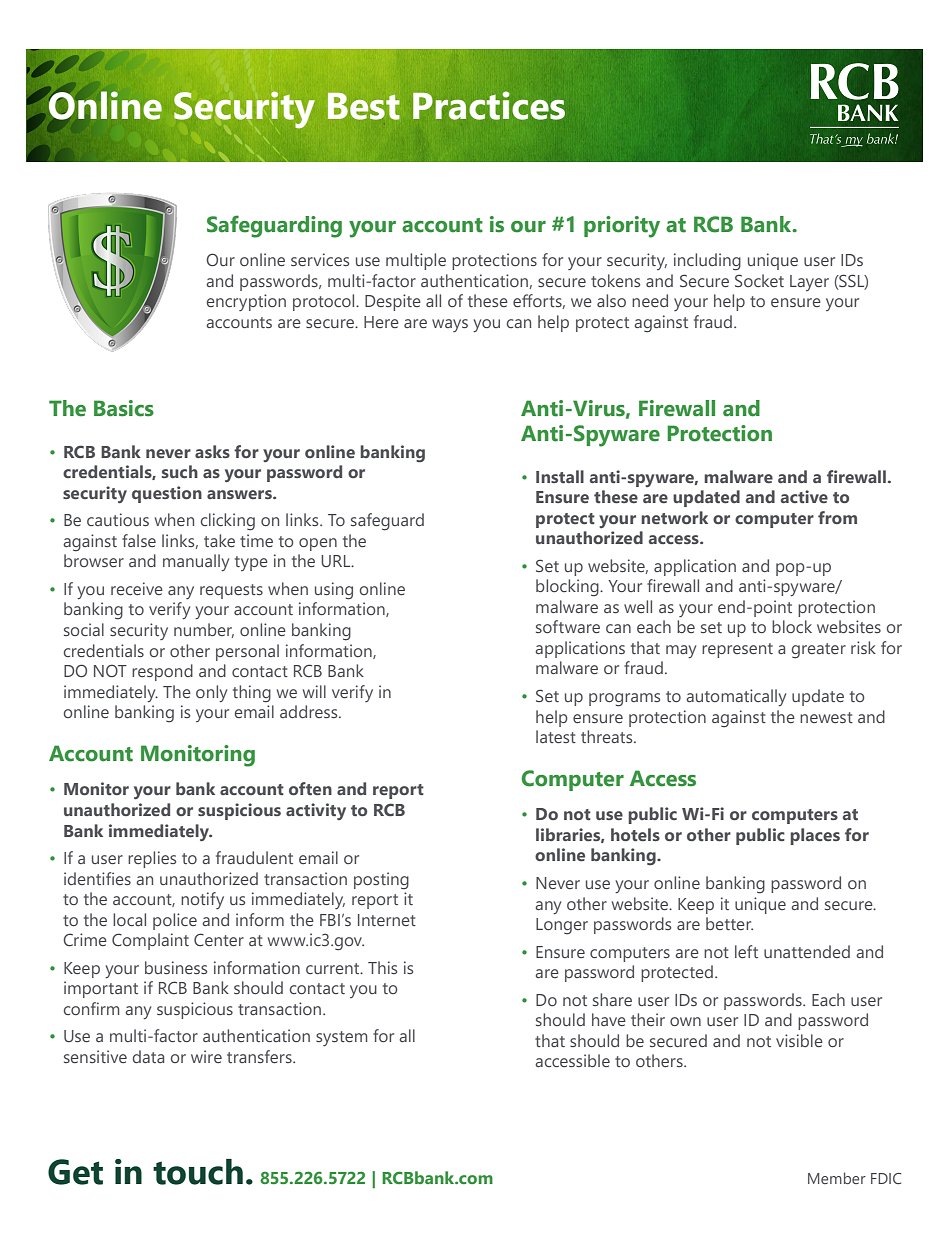 This page has height=1233, width=952. What do you see at coordinates (556, 736) in the page?
I see `latest` at bounding box center [556, 736].
